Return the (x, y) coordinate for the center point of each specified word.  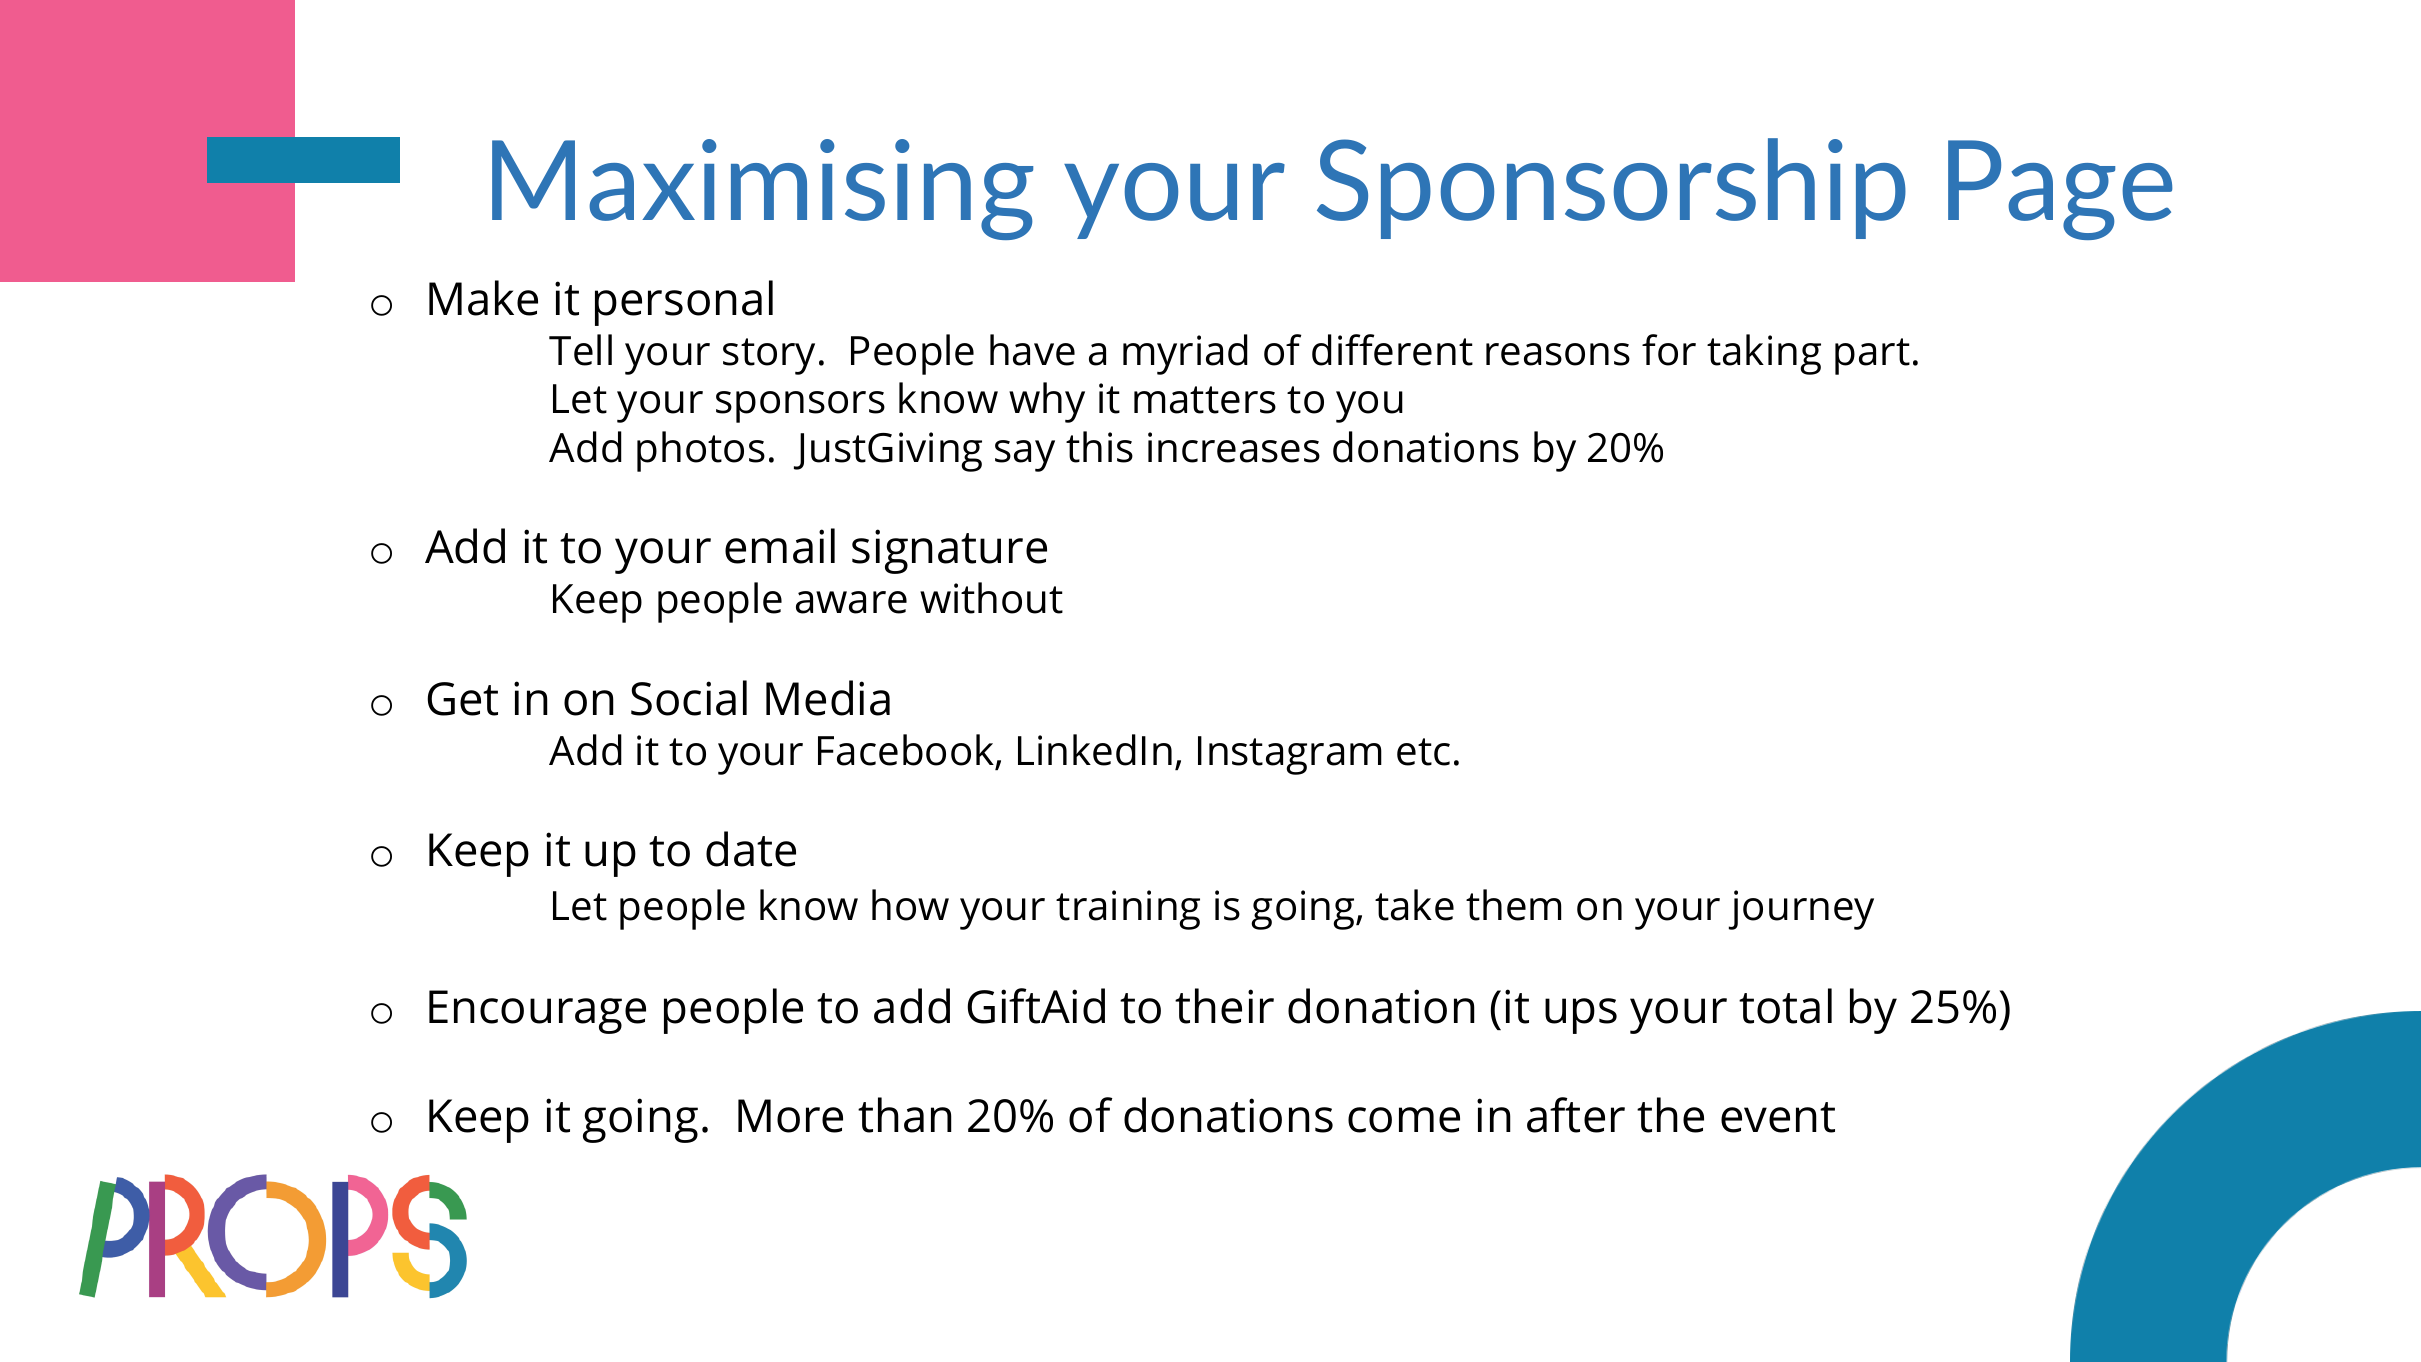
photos (701, 451)
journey (1801, 910)
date (751, 849)
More (790, 1116)
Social (689, 698)
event (1778, 1117)
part (1872, 356)
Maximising (762, 189)
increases (1234, 447)
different (1392, 350)
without (991, 598)
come (1404, 1120)
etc (1423, 752)
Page (2060, 190)
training (1128, 910)
